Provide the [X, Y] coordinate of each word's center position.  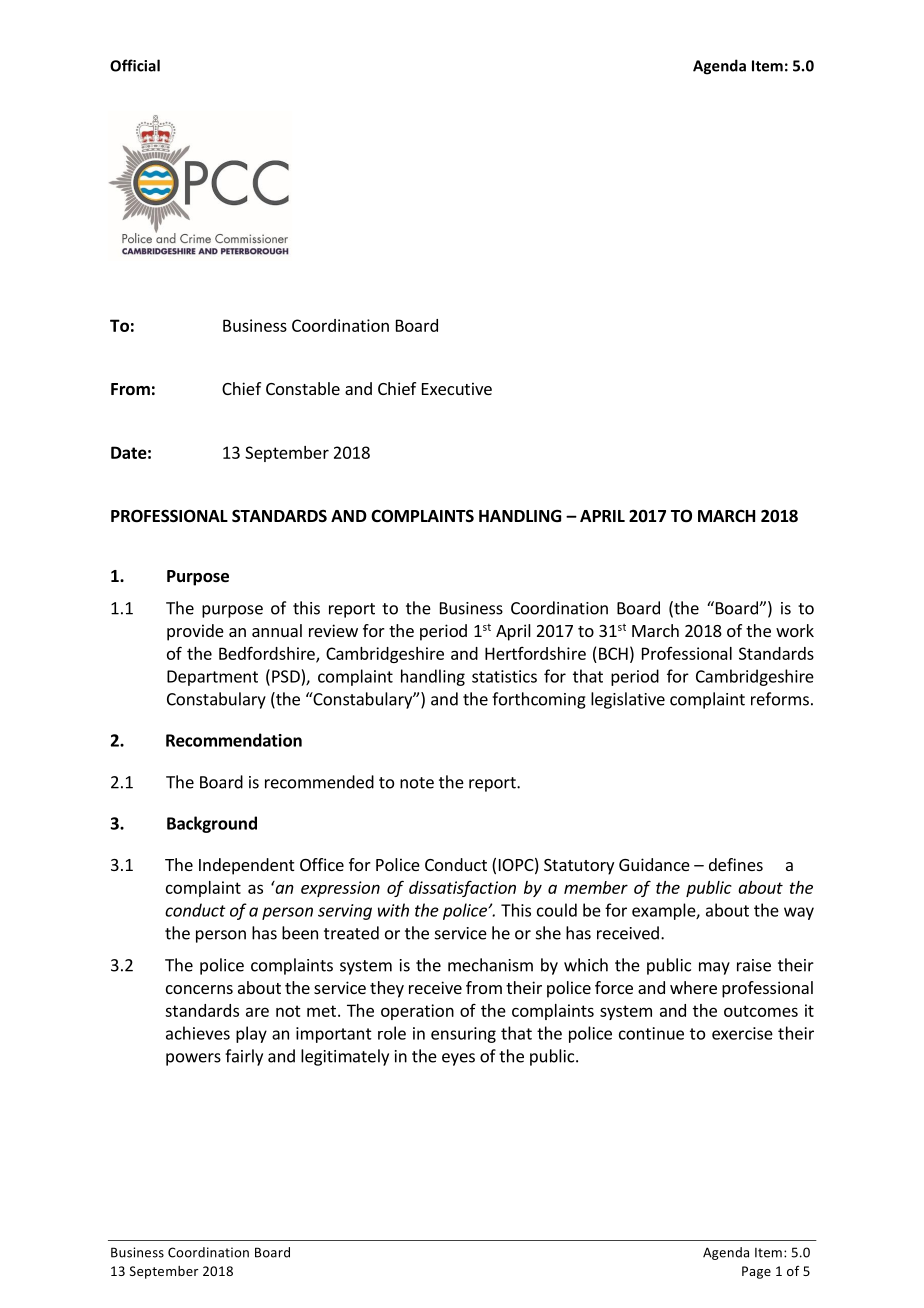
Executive [457, 388]
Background [212, 824]
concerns [199, 989]
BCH [613, 653]
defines [736, 864]
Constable [303, 388]
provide [195, 632]
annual [277, 630]
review [333, 630]
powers [193, 1059]
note [417, 783]
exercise [742, 1033]
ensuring [463, 1035]
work [795, 630]
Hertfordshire [535, 653]
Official [135, 65]
